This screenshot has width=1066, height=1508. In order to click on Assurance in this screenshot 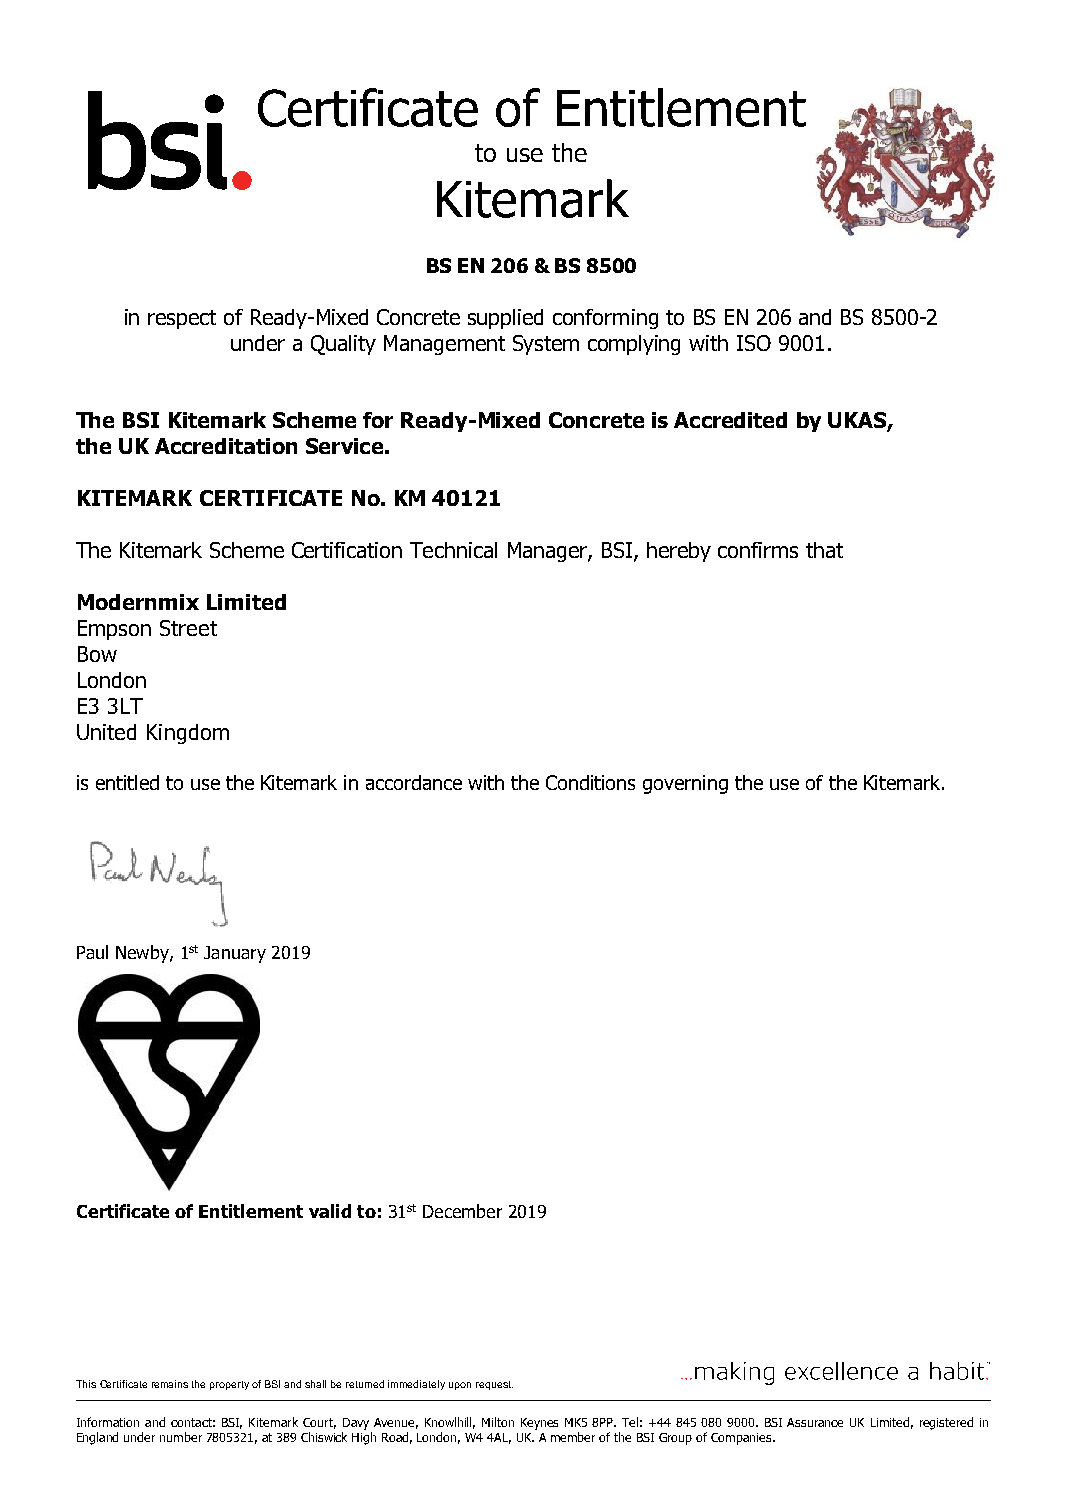, I will do `click(815, 1422)`.
